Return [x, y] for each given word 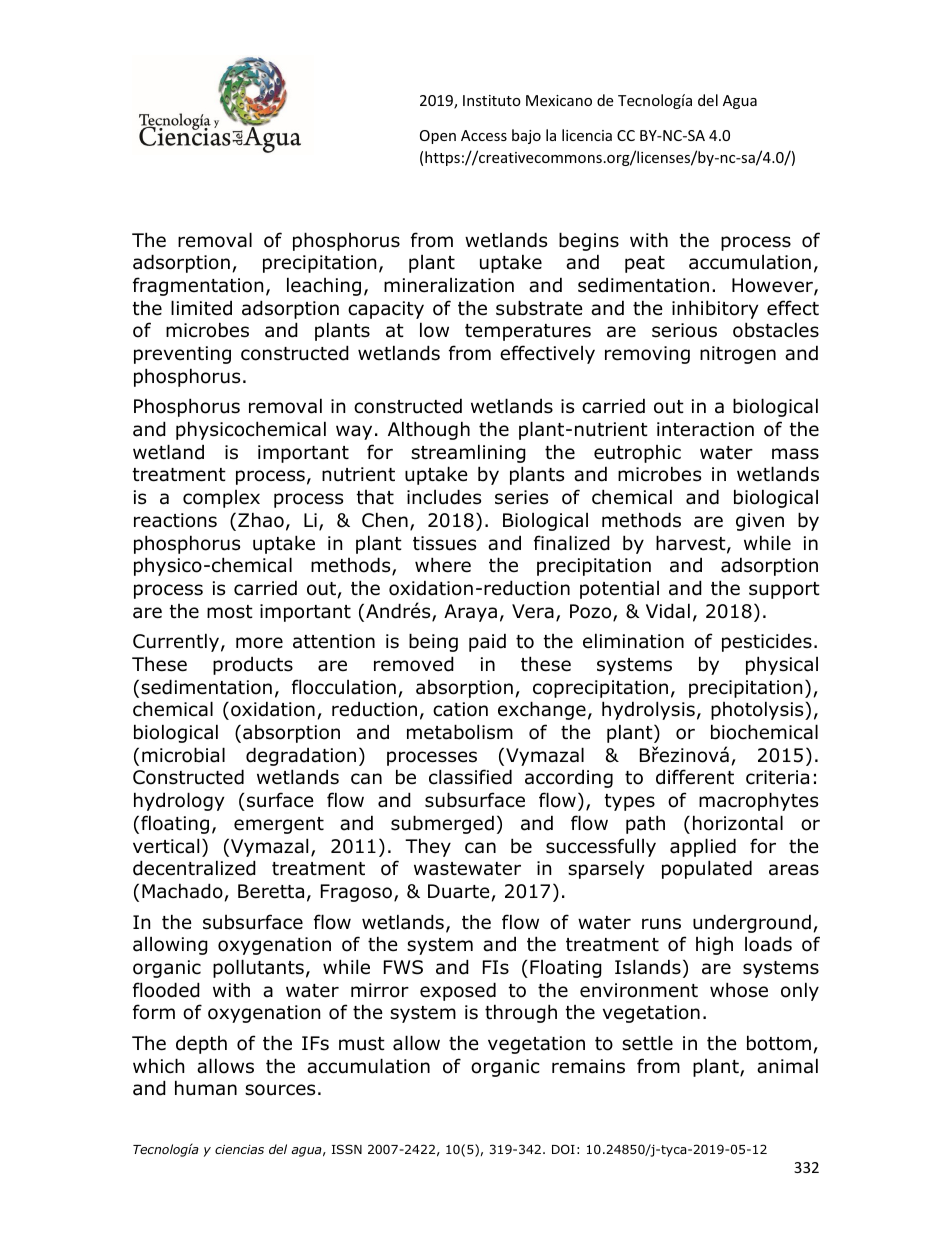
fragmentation [198, 286]
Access [484, 135]
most [230, 612]
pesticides [767, 642]
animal [787, 1066]
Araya [470, 613]
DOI [563, 1149]
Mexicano [559, 100]
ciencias [239, 1149]
